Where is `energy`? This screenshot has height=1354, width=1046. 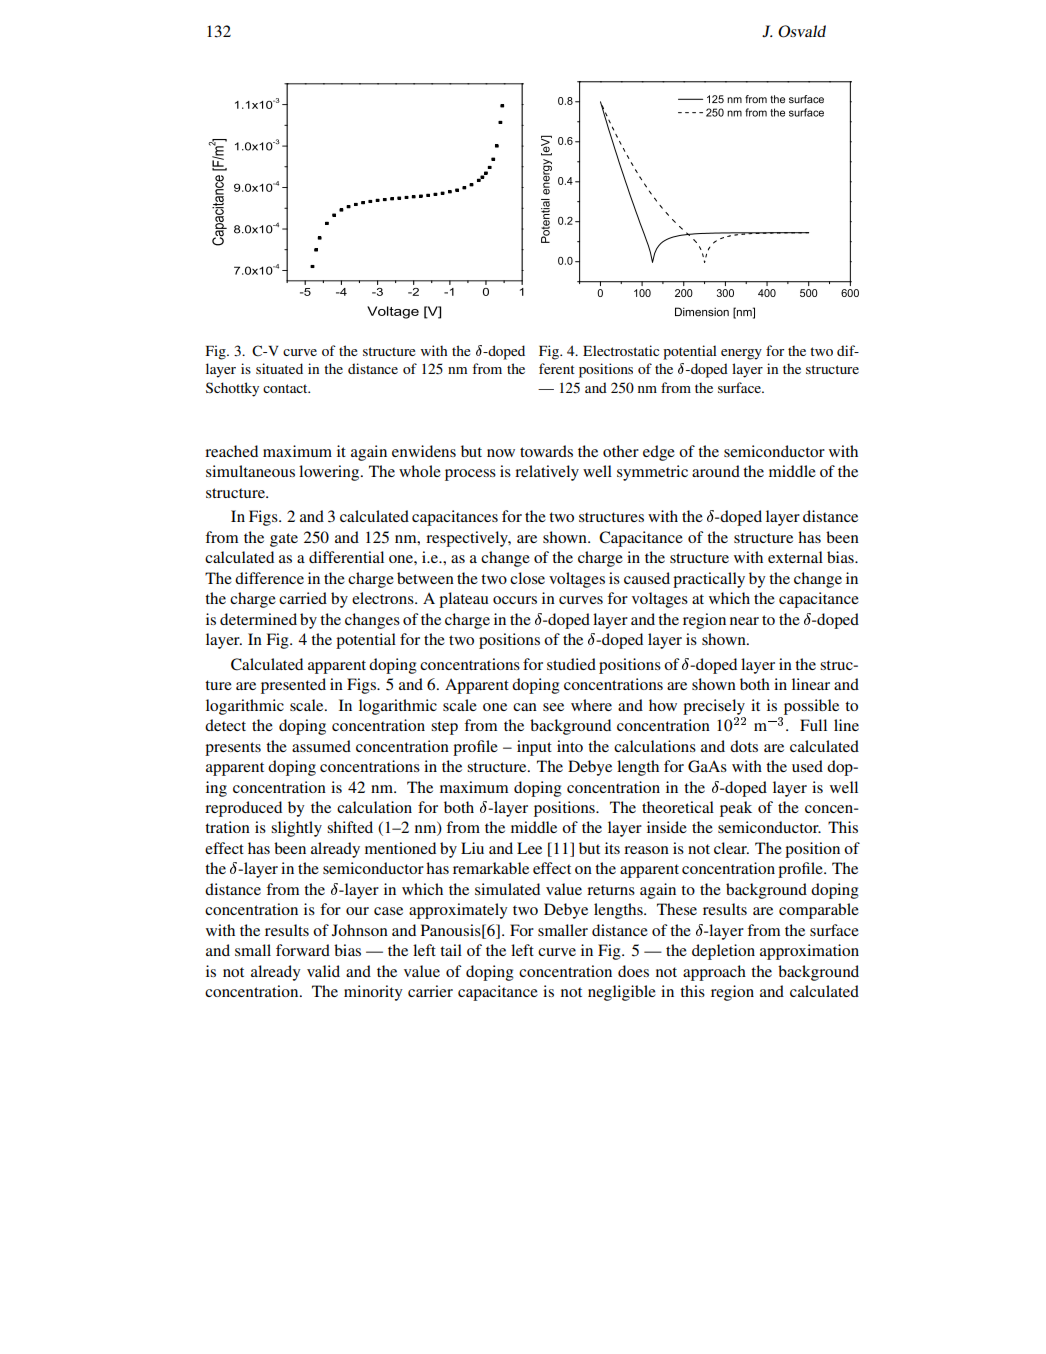 energy is located at coordinates (741, 354).
